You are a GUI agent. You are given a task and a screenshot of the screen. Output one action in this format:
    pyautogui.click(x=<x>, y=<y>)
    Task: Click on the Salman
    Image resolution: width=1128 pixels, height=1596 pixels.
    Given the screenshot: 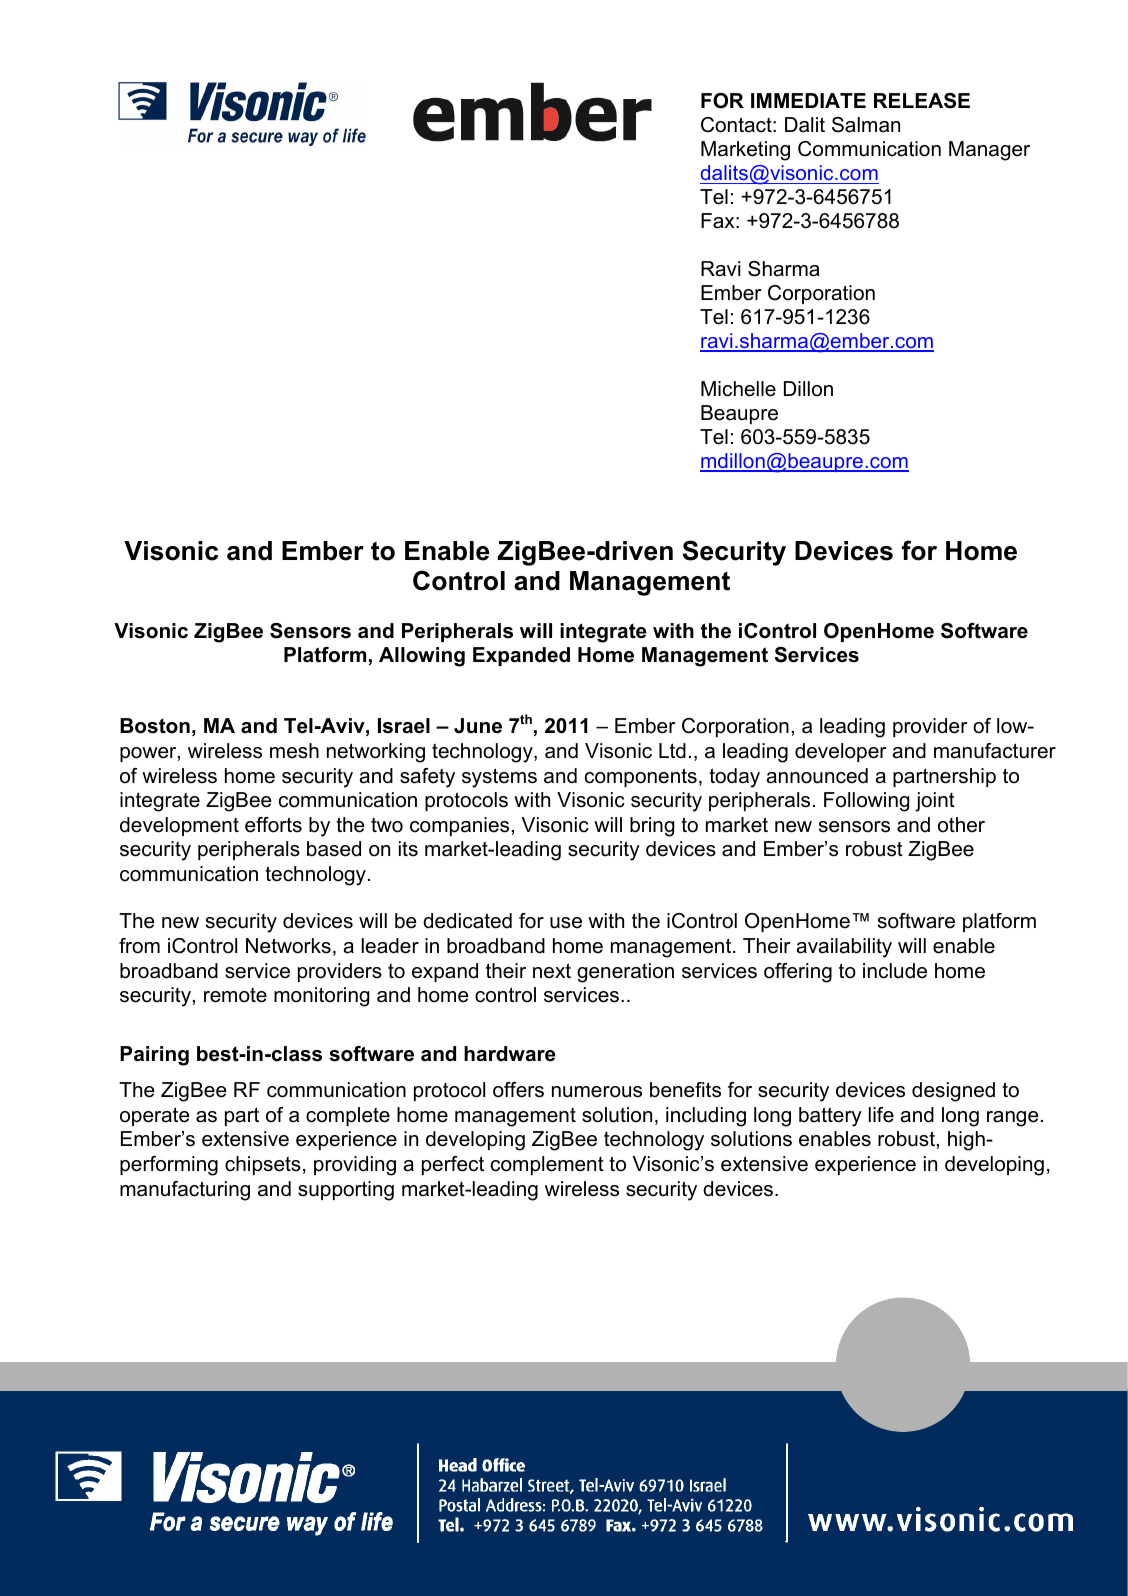 What is the action you would take?
    pyautogui.click(x=866, y=125)
